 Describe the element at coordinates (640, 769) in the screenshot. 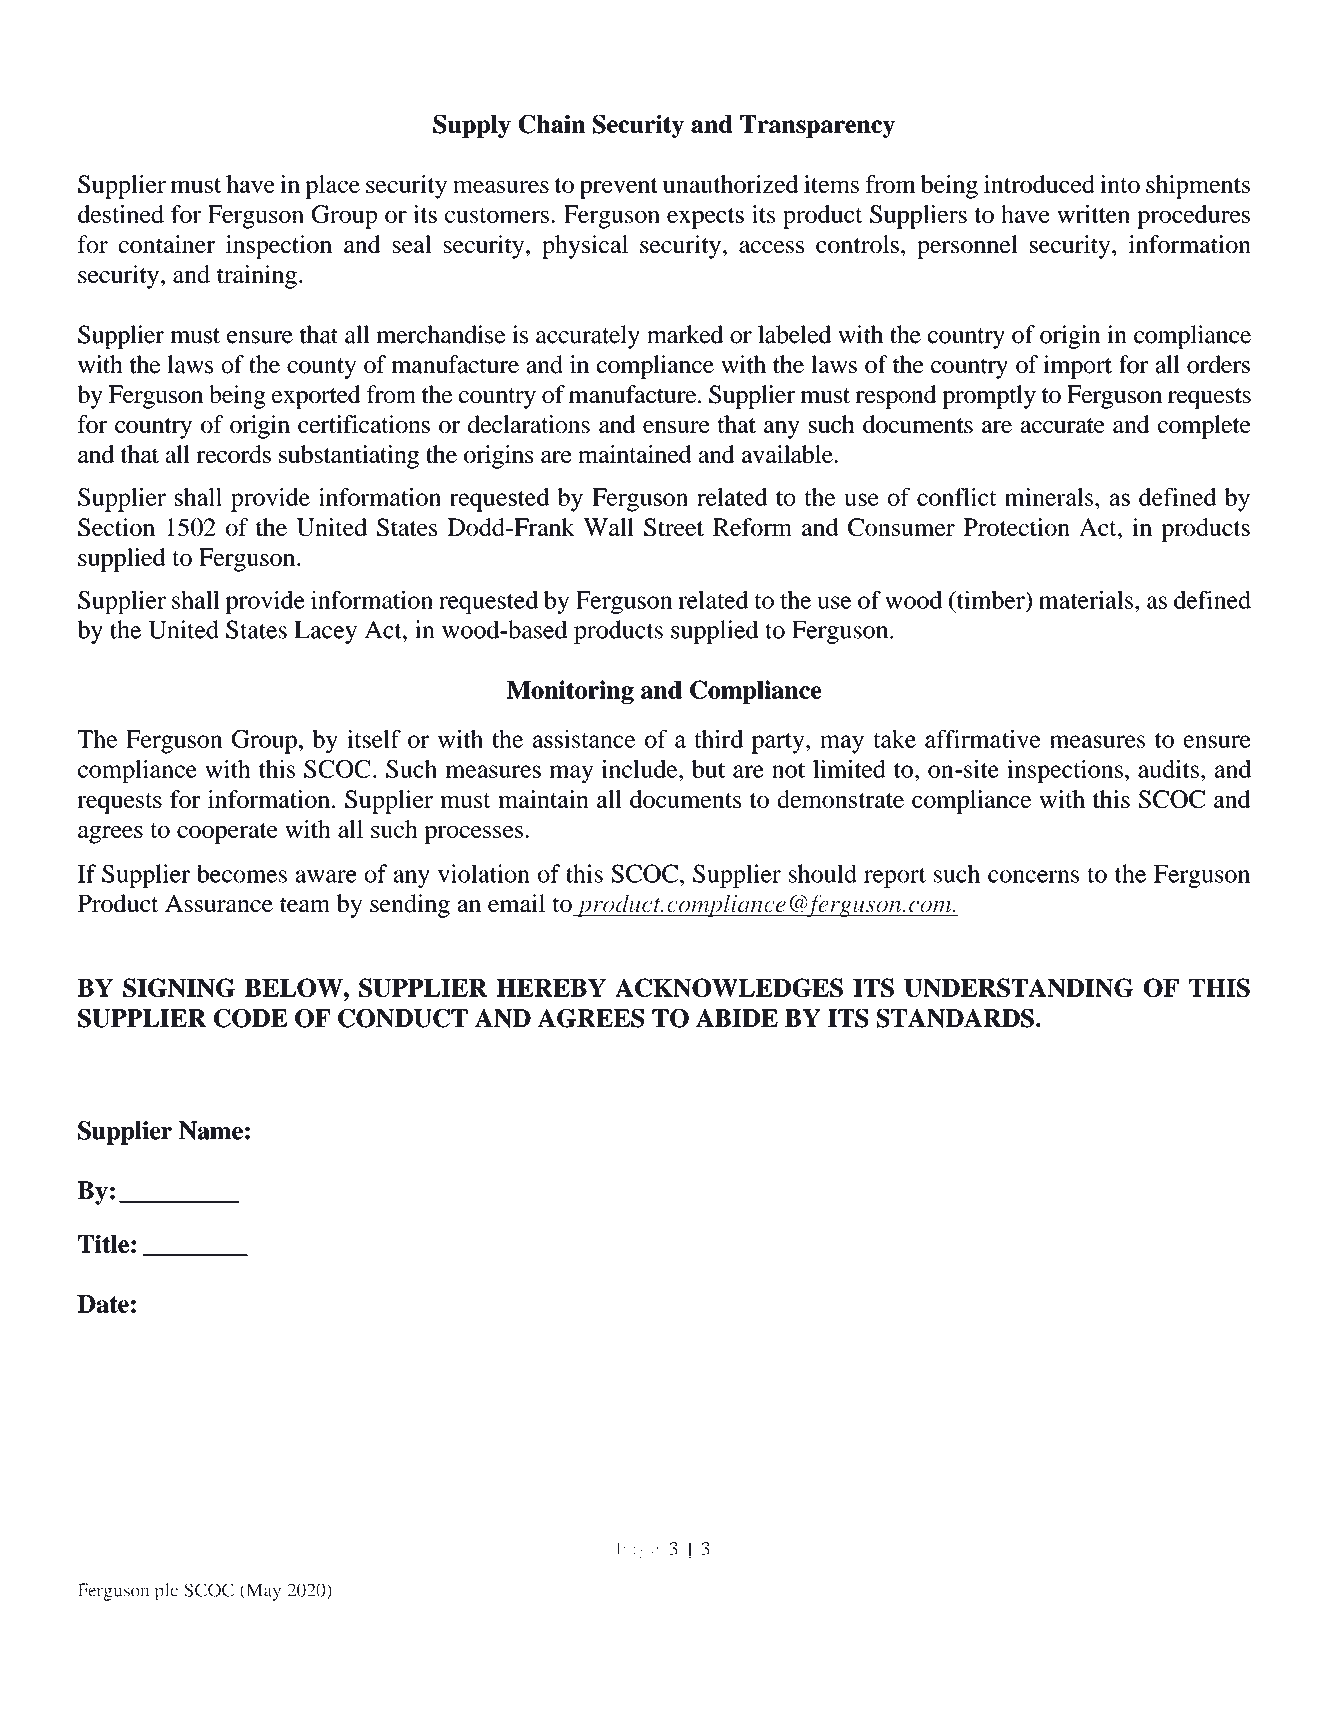

I see `include` at that location.
